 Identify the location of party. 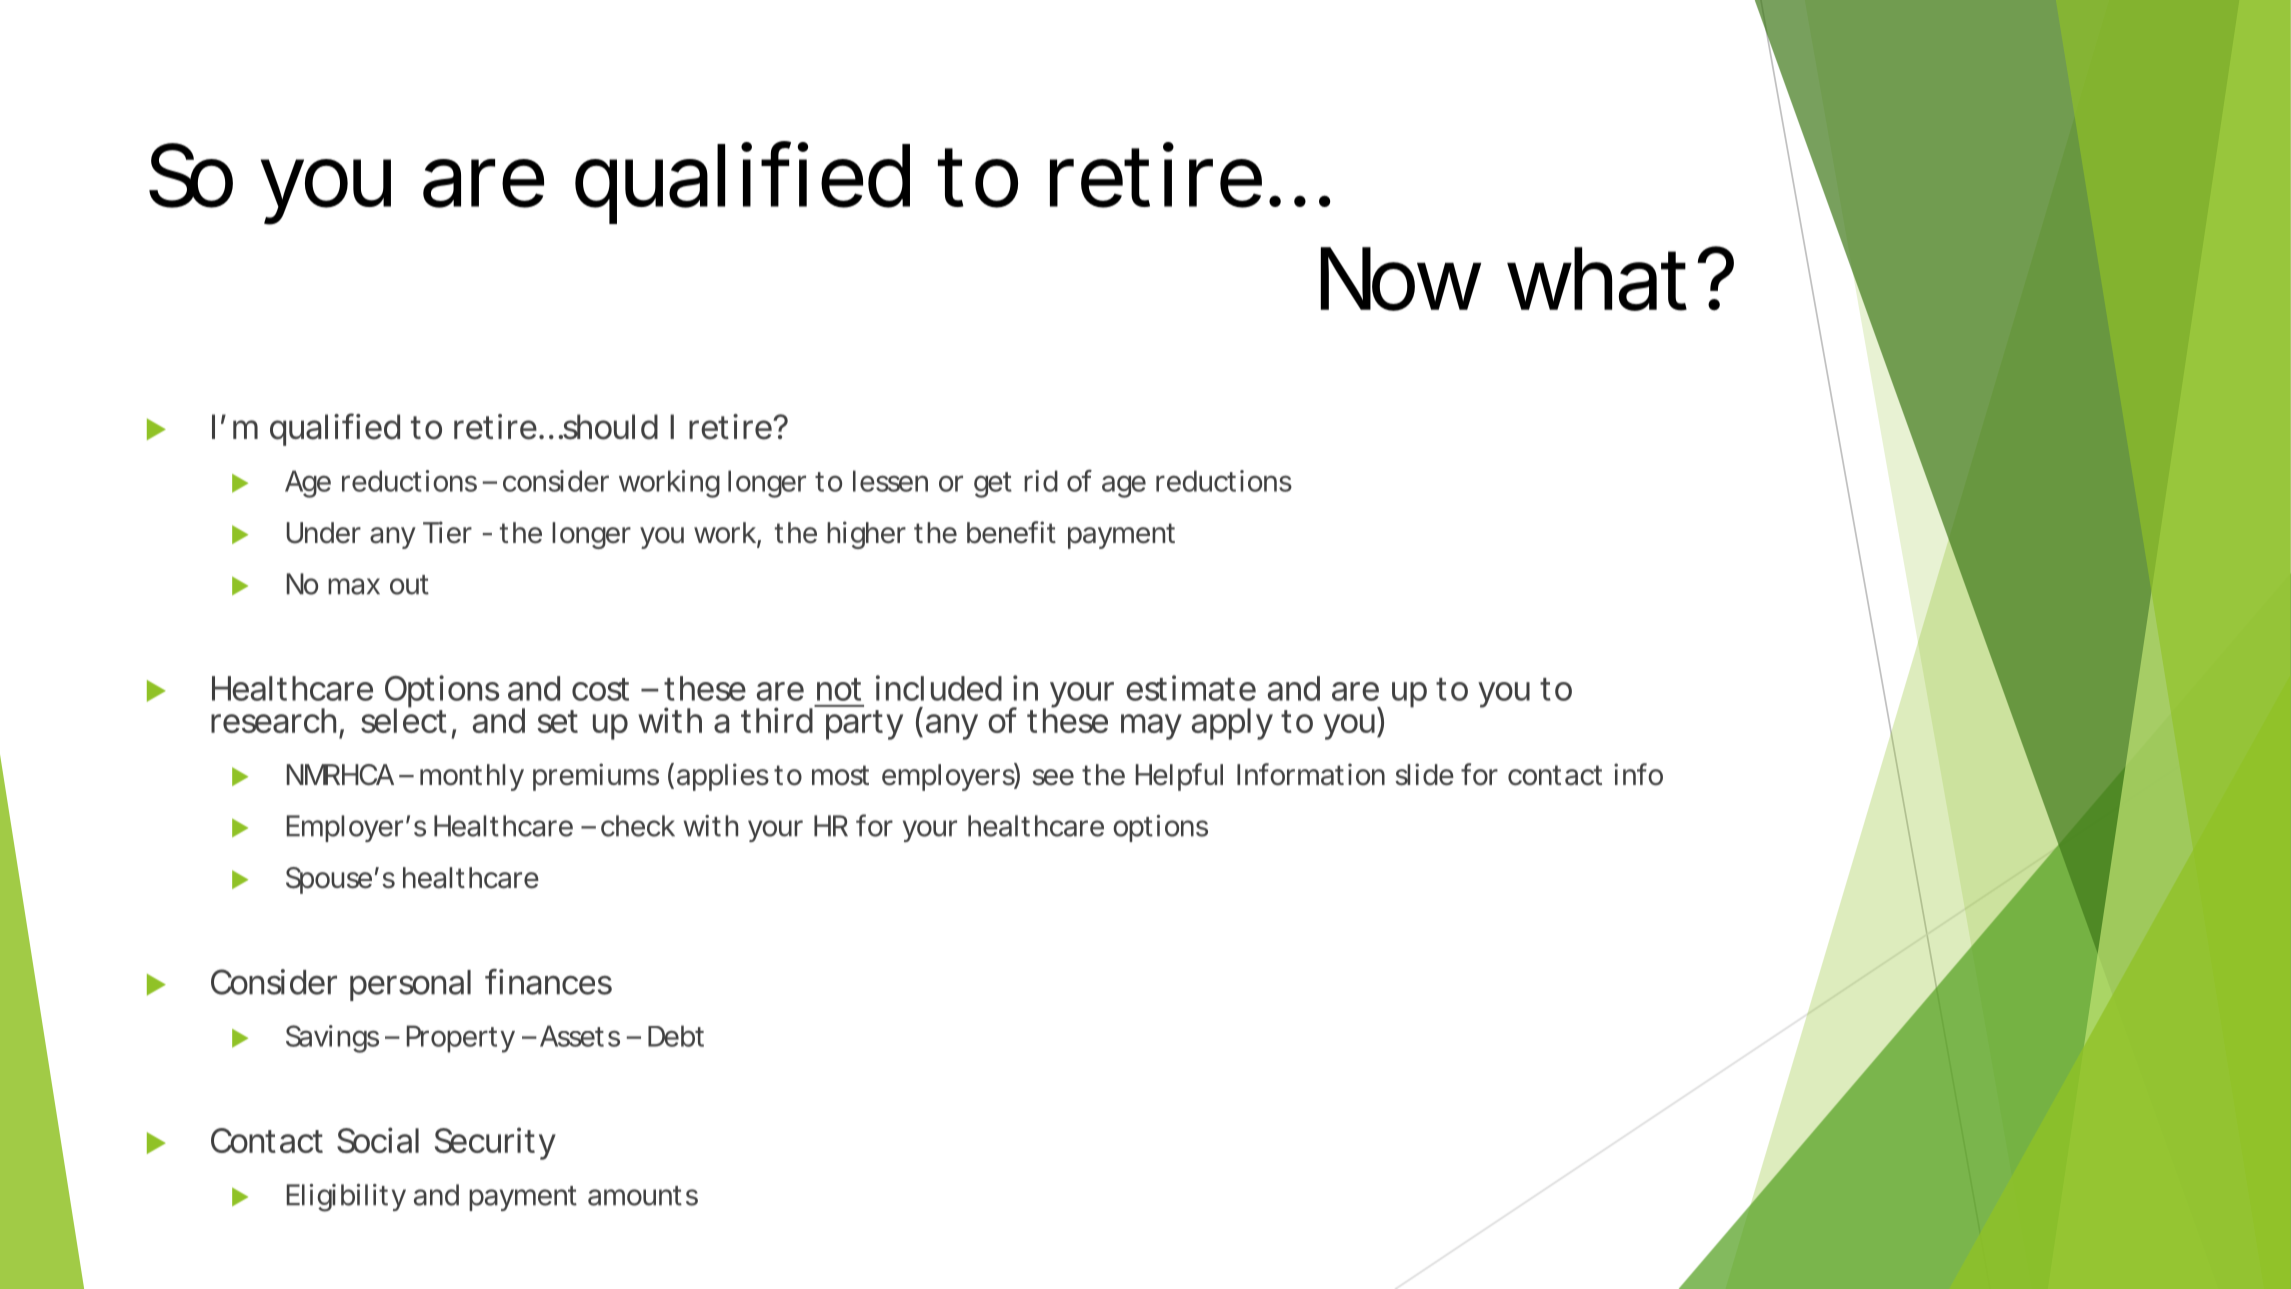
(864, 725).
